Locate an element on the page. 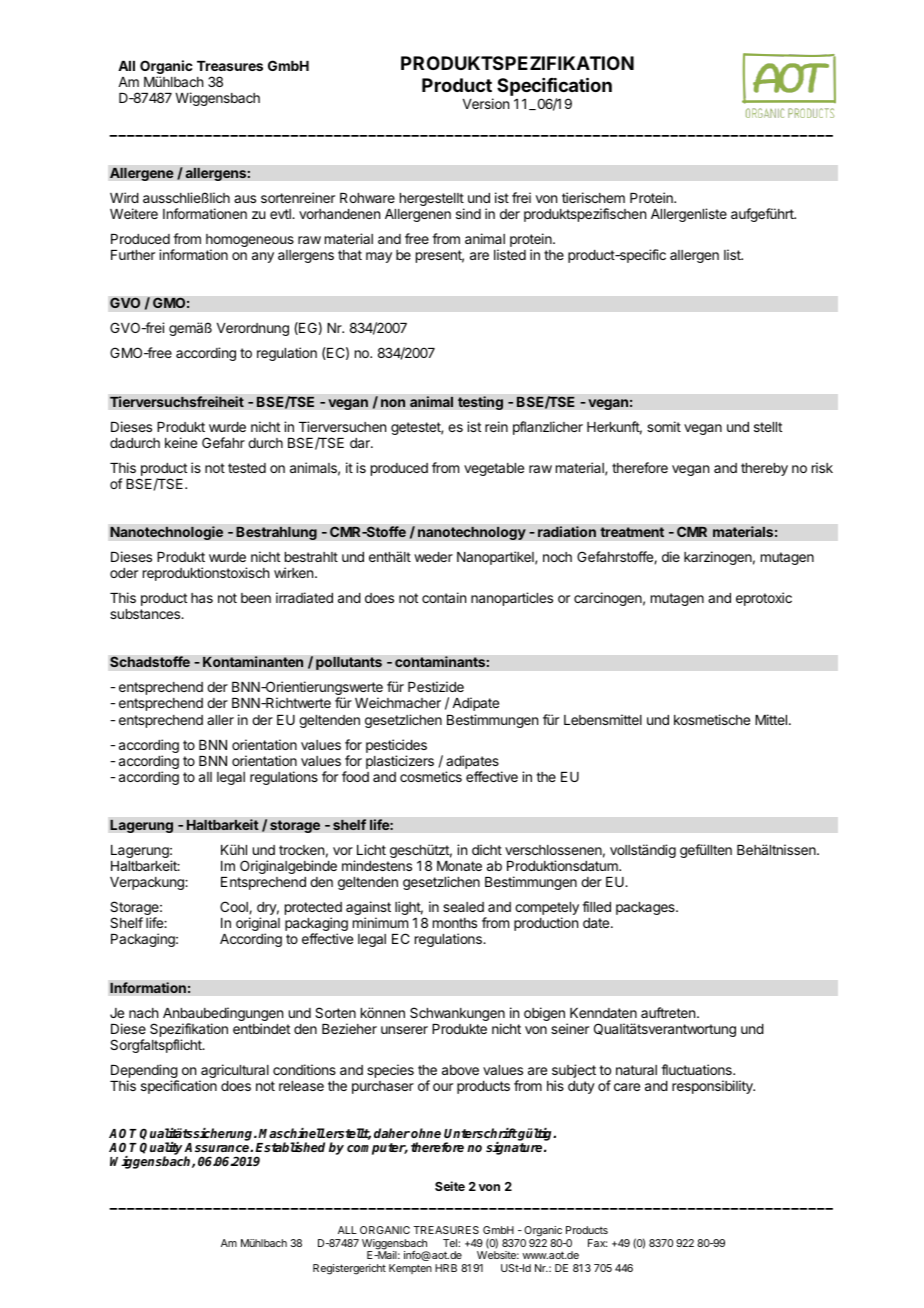 This image has height=1308, width=924. tested is located at coordinates (247, 468).
